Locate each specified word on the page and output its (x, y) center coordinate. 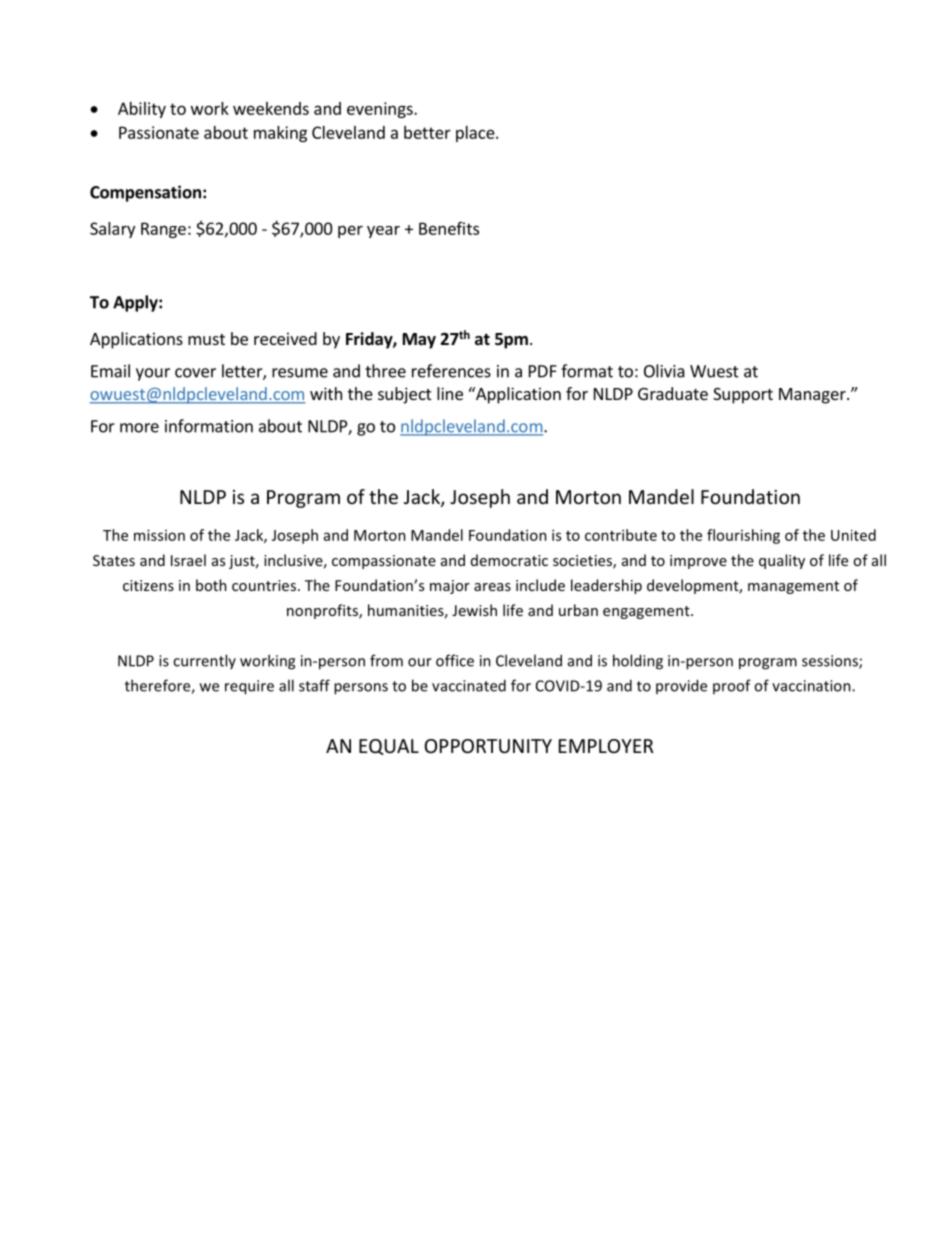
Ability (142, 110)
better (427, 132)
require (249, 687)
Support (743, 396)
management (793, 587)
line (450, 393)
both (211, 585)
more (139, 428)
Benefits (449, 228)
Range (163, 230)
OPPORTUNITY (488, 746)
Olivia (664, 371)
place (476, 134)
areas (492, 587)
